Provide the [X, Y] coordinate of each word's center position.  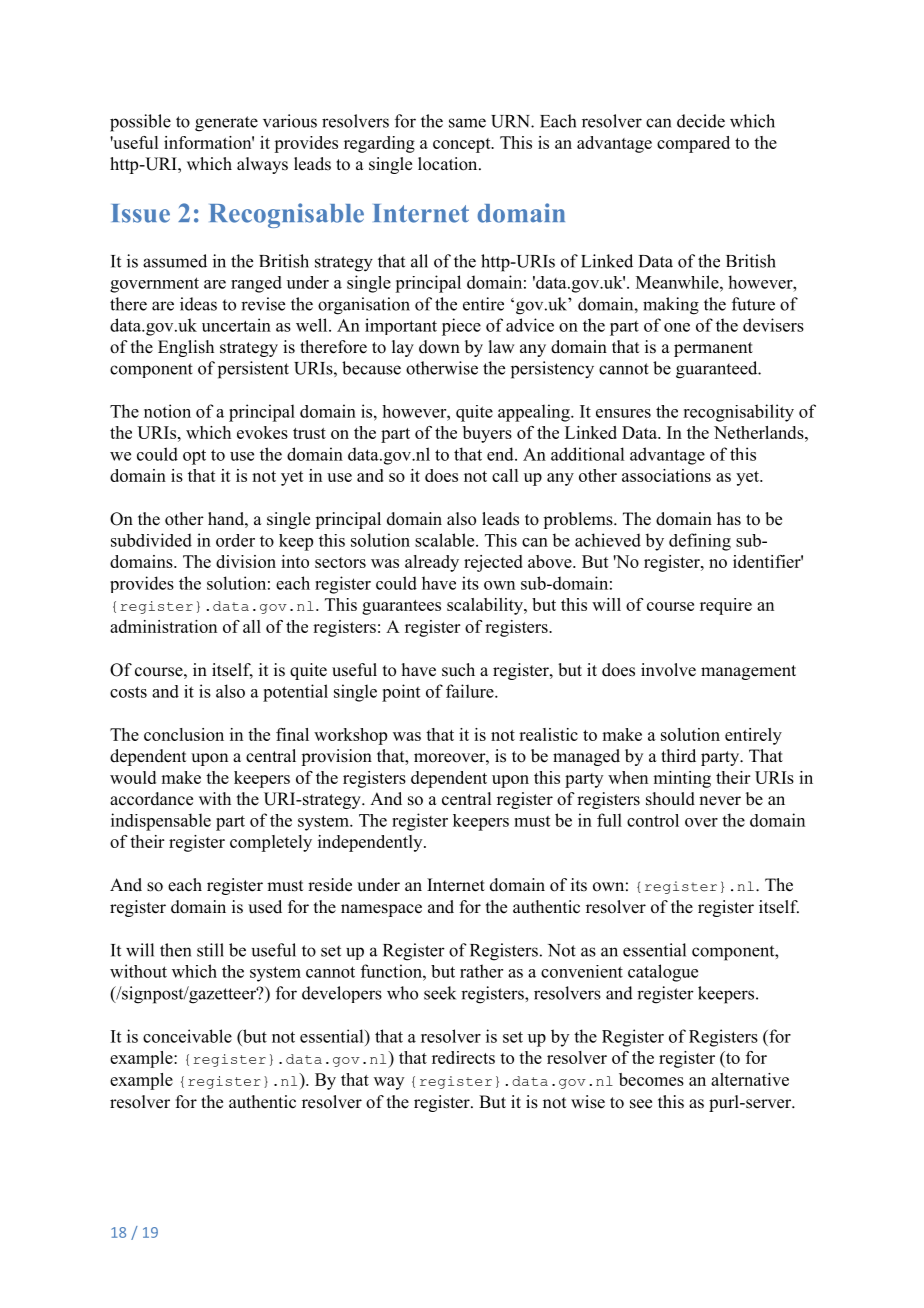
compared [693, 144]
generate [226, 124]
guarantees [401, 607]
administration [163, 626]
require [726, 606]
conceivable [187, 1036]
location [449, 164]
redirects [463, 1057]
